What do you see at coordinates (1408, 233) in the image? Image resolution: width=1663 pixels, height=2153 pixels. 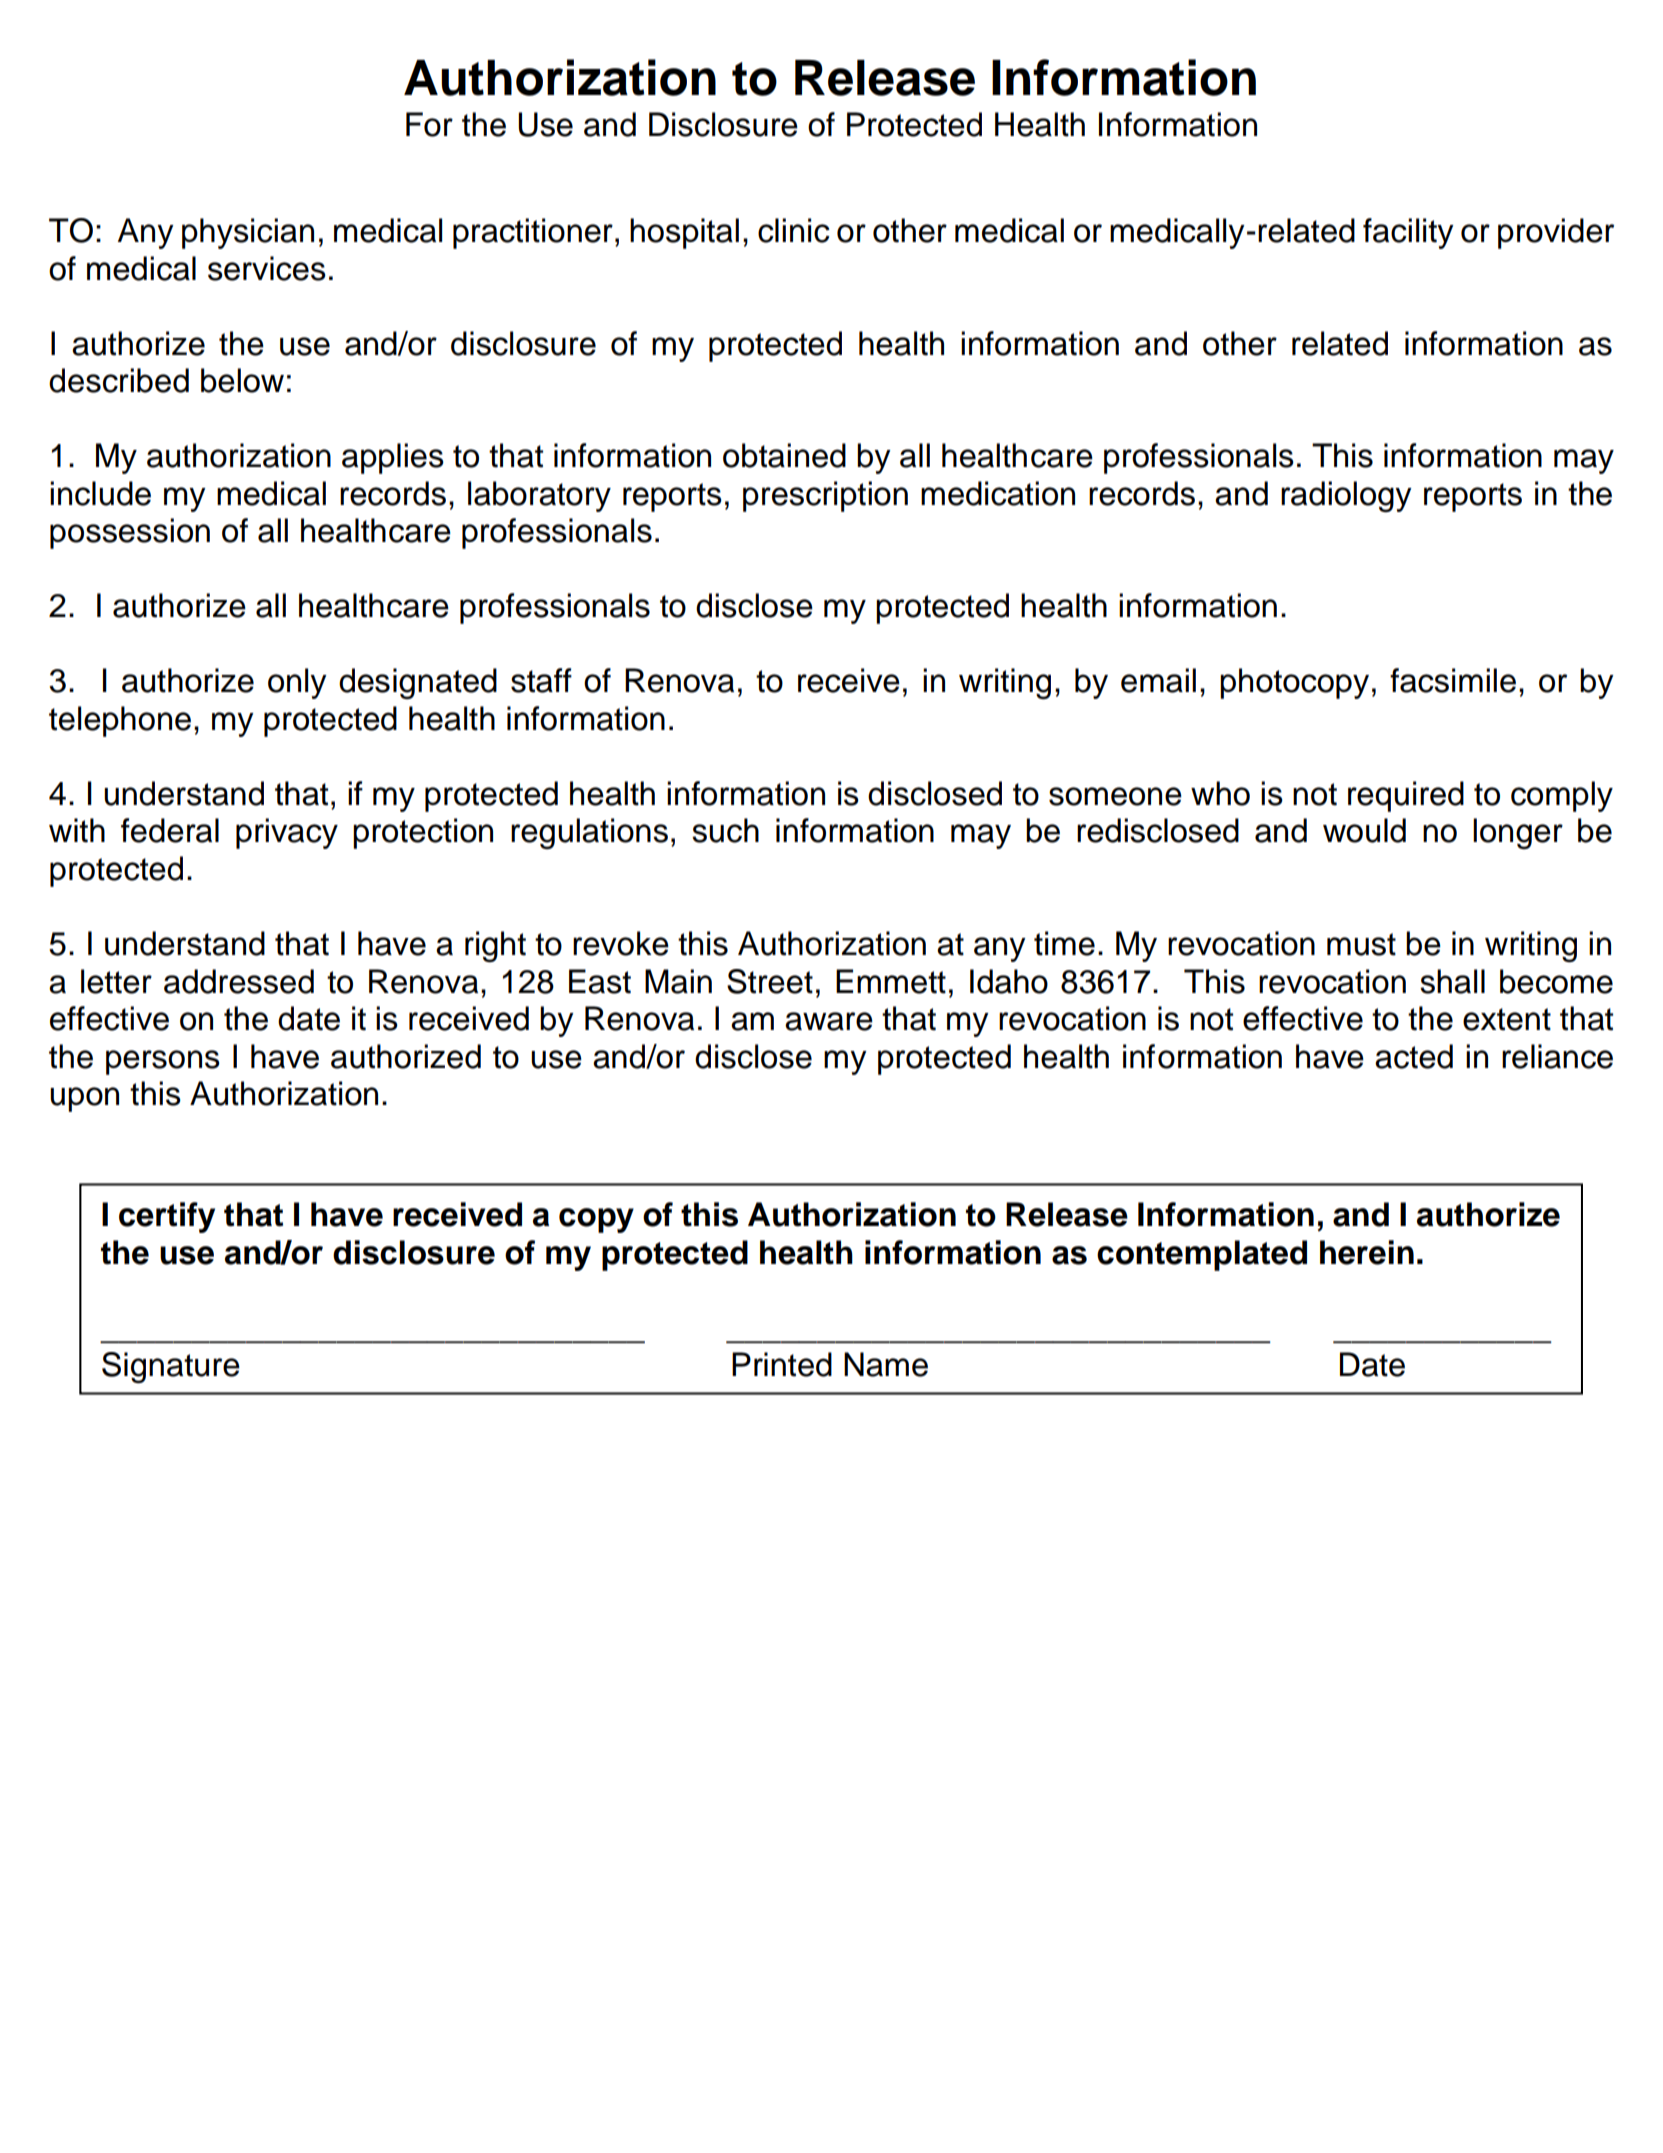 I see `facility` at bounding box center [1408, 233].
